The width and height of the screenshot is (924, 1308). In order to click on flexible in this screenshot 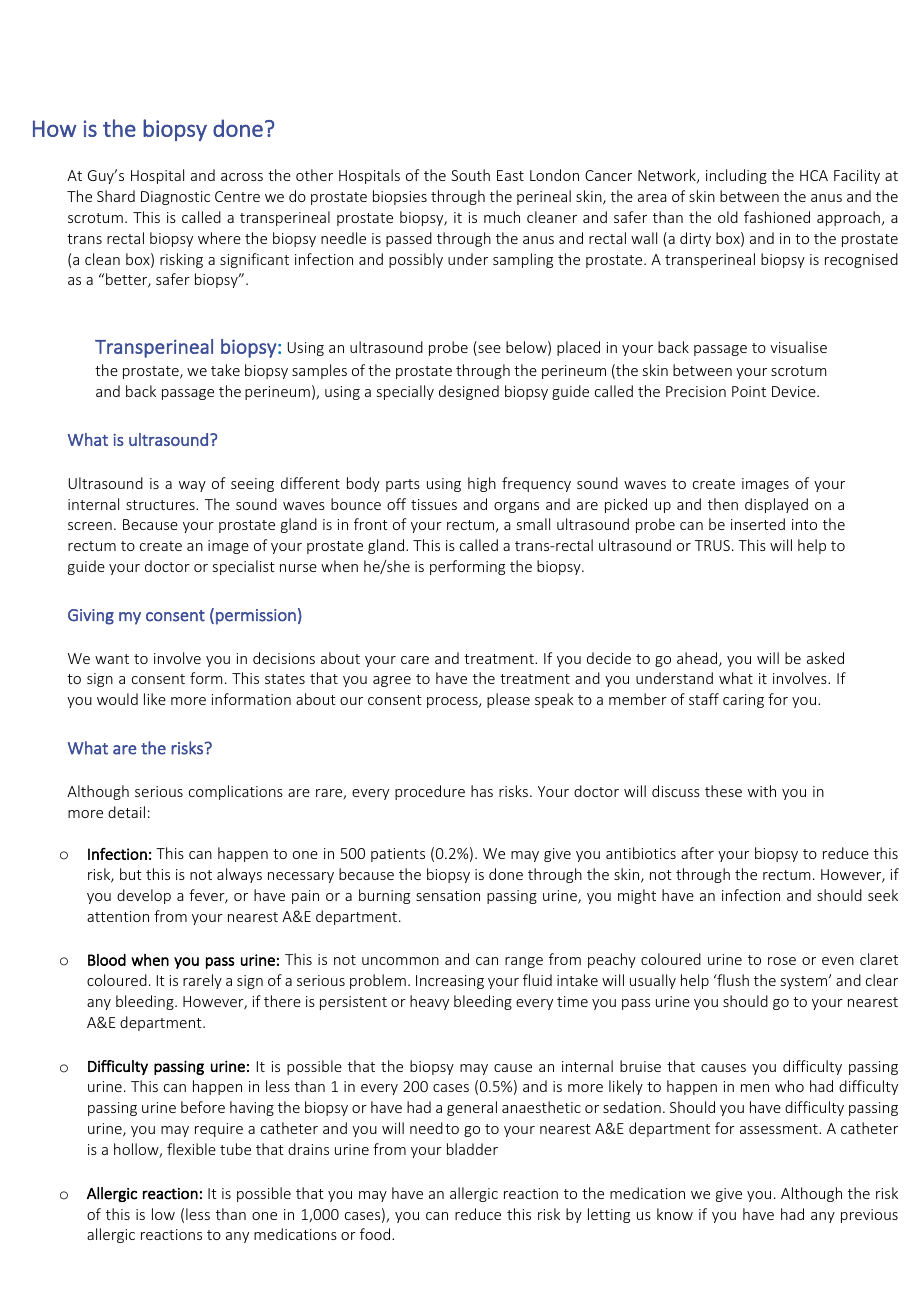, I will do `click(191, 1149)`.
